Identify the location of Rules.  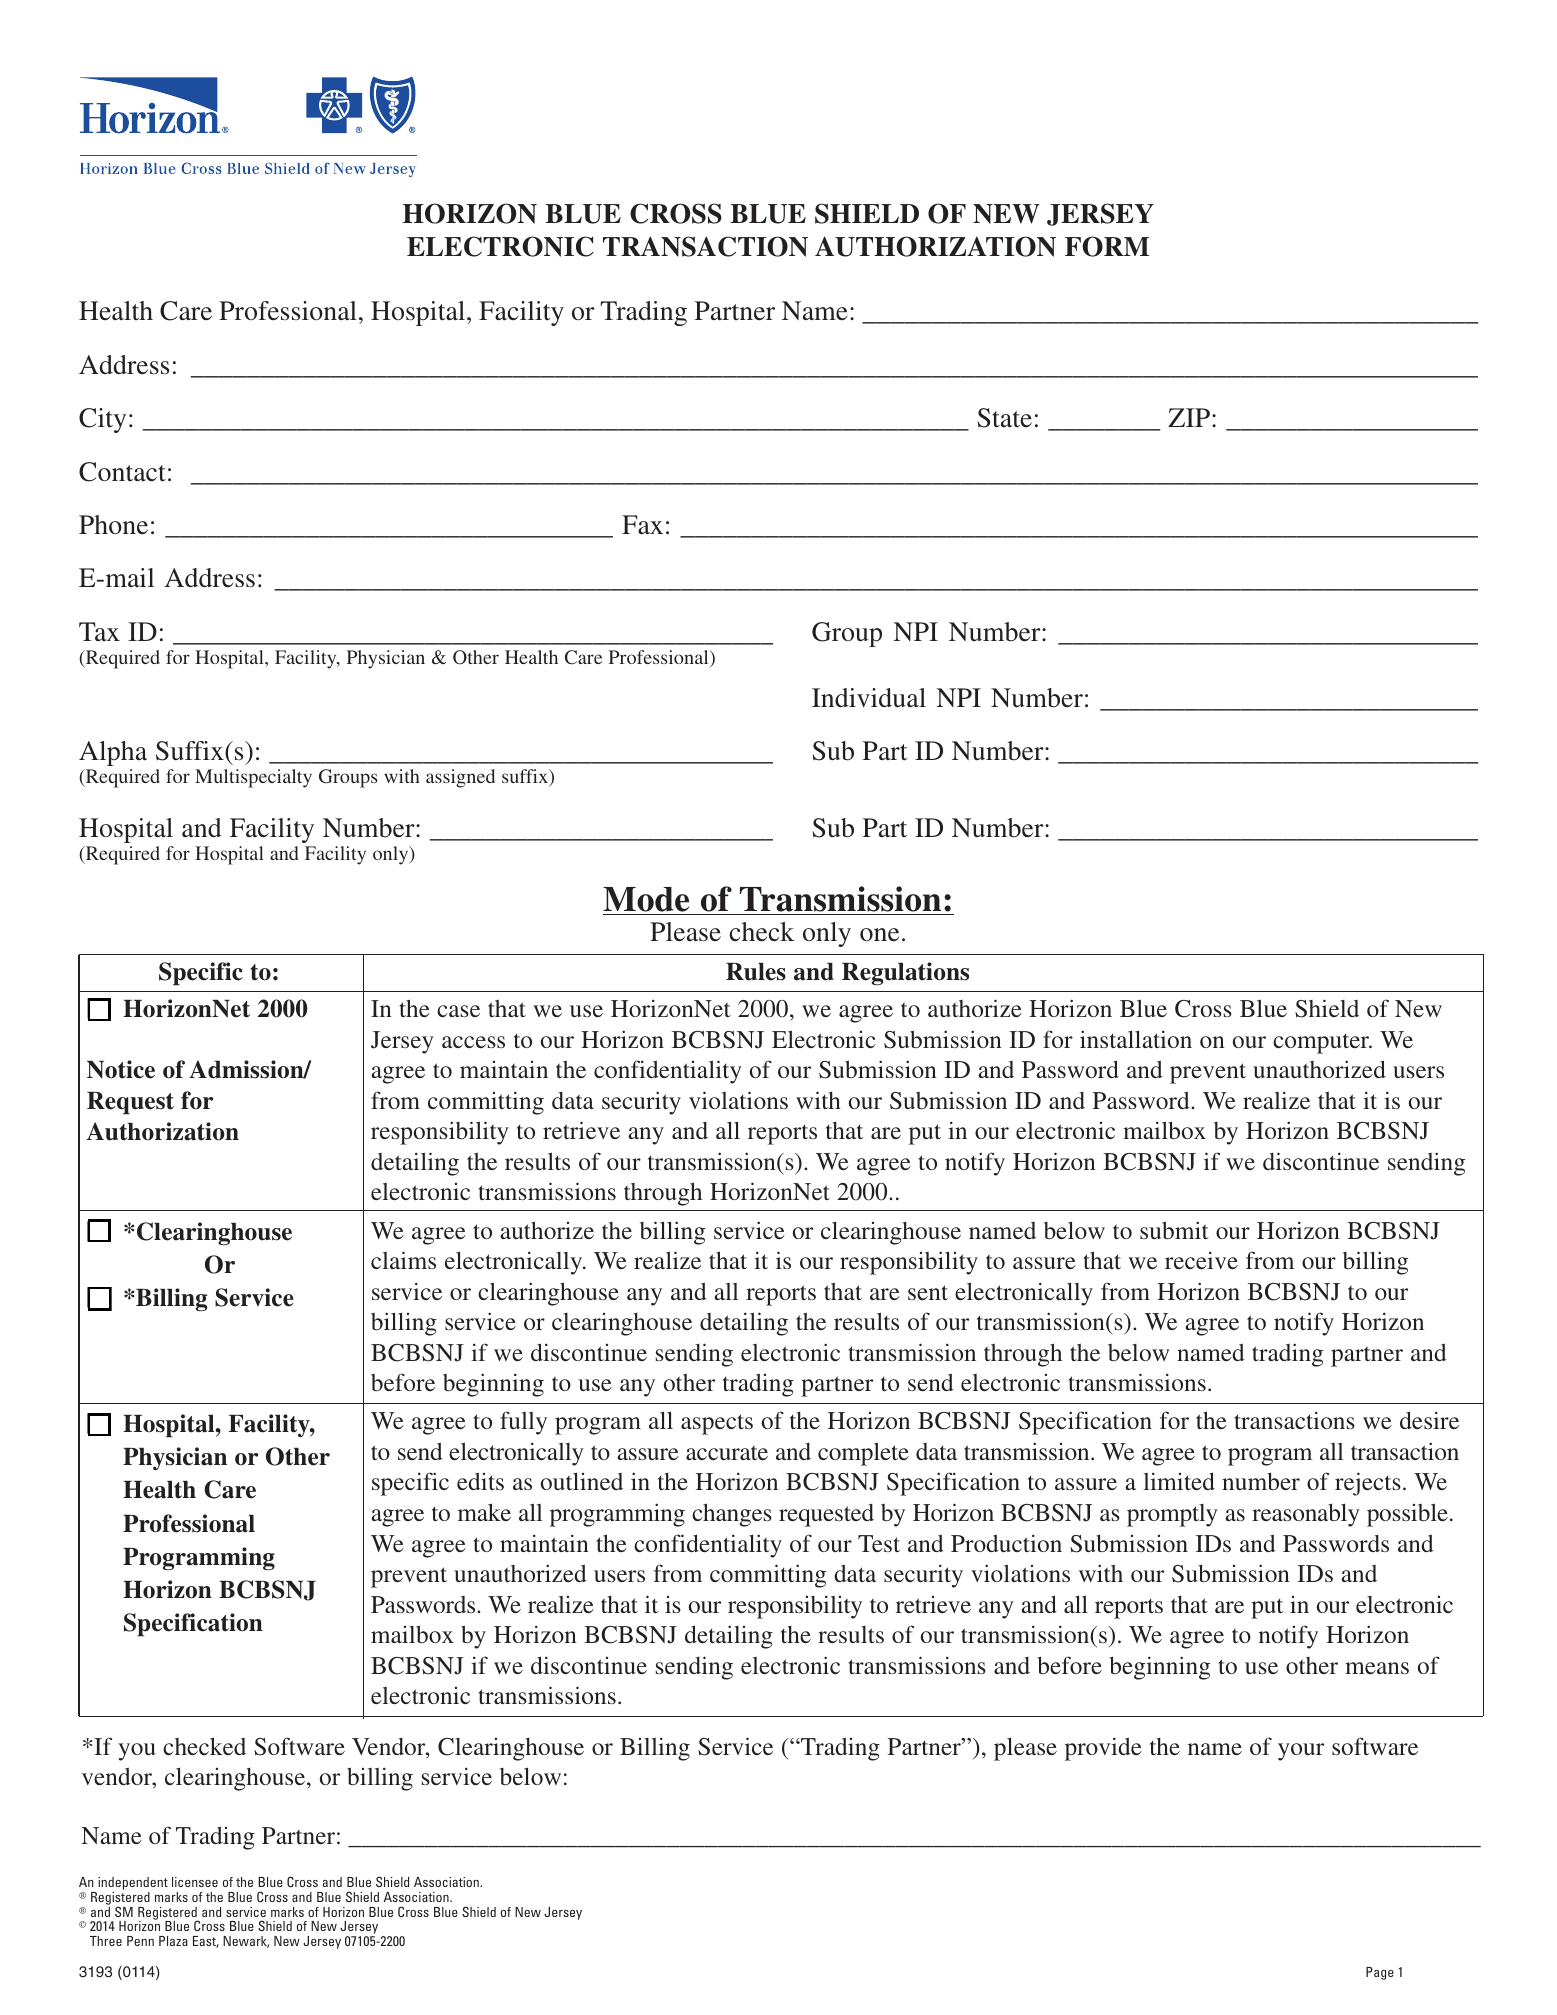
(756, 972).
